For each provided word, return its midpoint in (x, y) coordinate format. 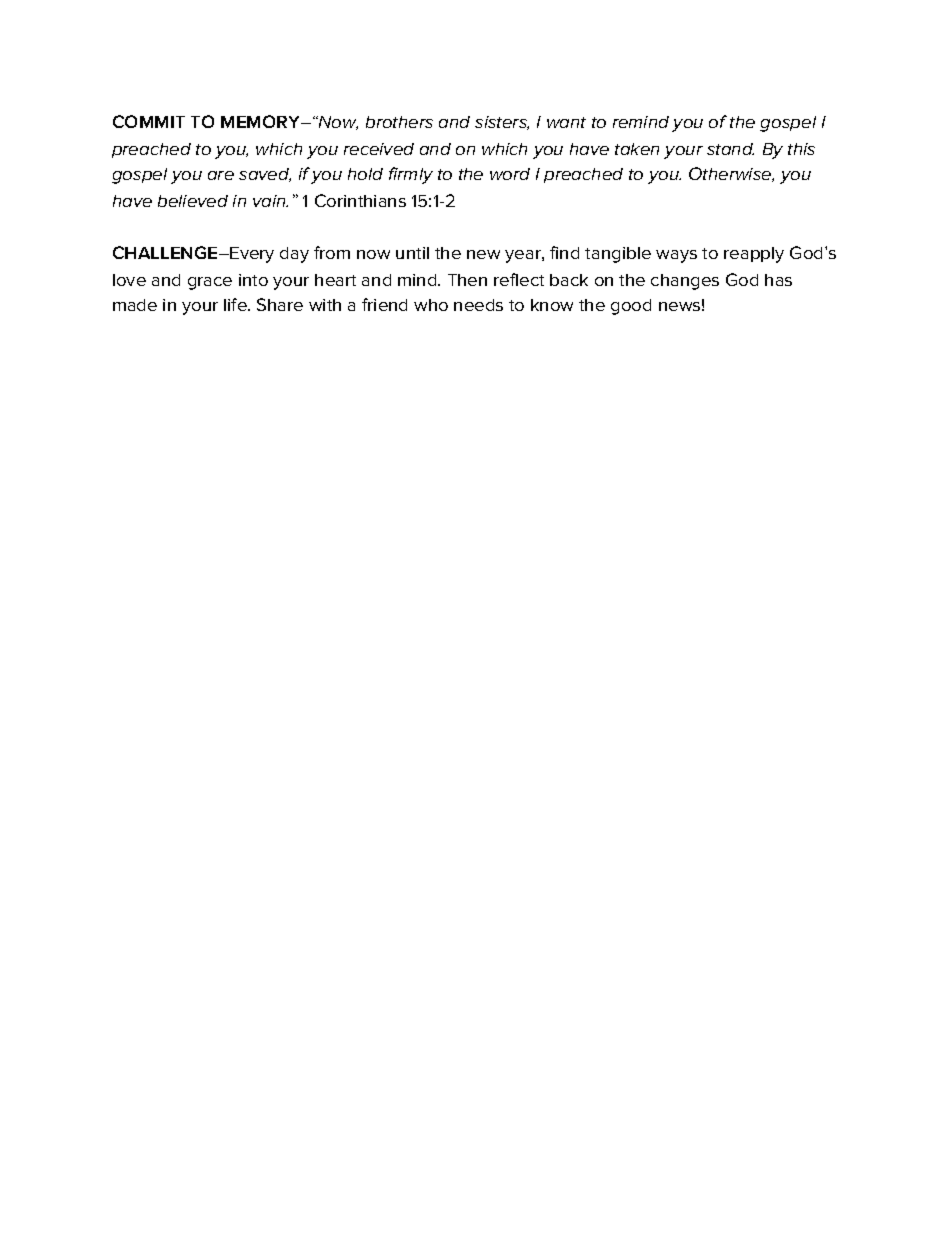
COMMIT (149, 121)
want (566, 122)
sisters (502, 123)
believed (193, 201)
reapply (754, 255)
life (236, 304)
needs (478, 305)
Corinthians (360, 200)
